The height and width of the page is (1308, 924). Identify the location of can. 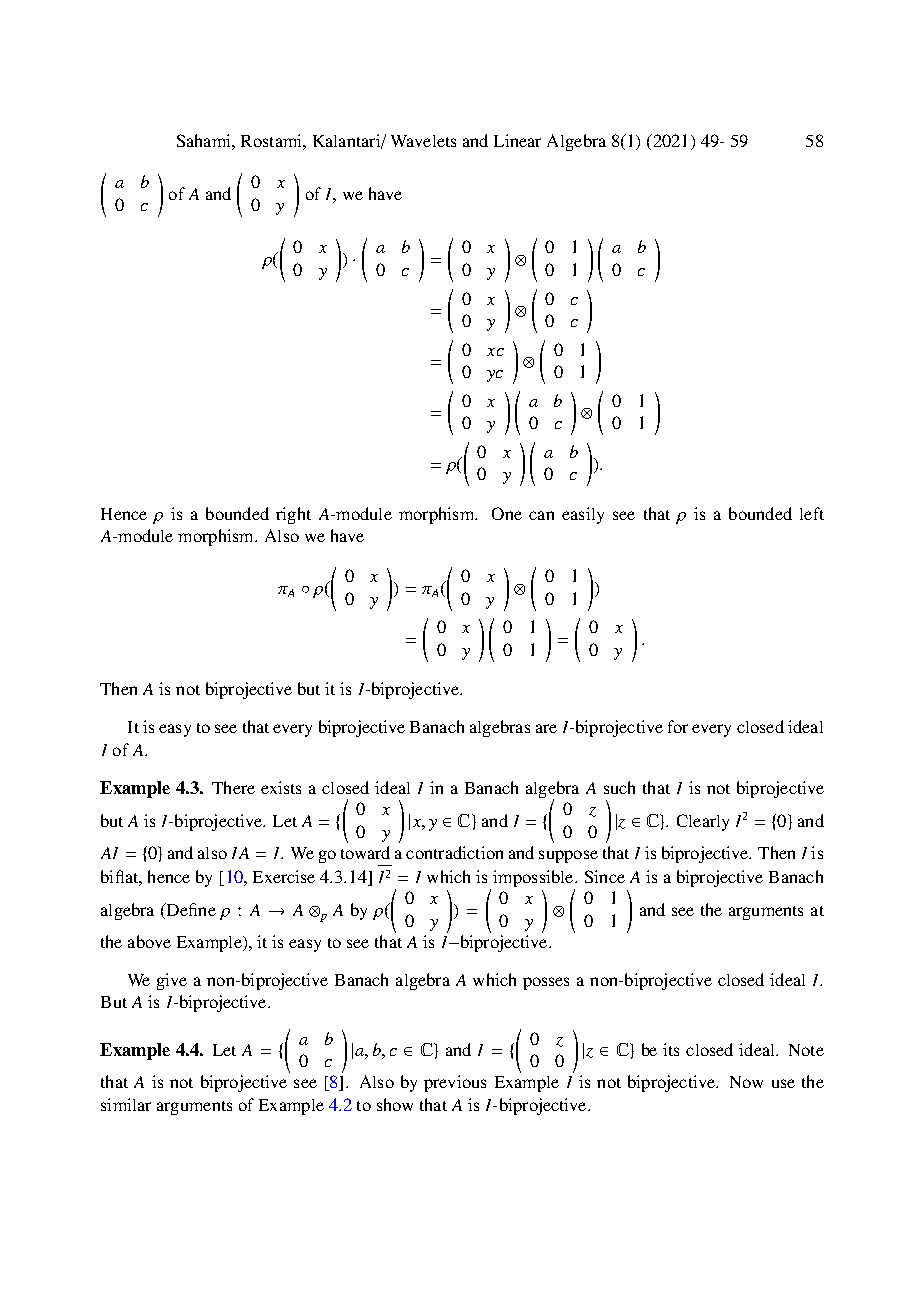
(541, 515).
